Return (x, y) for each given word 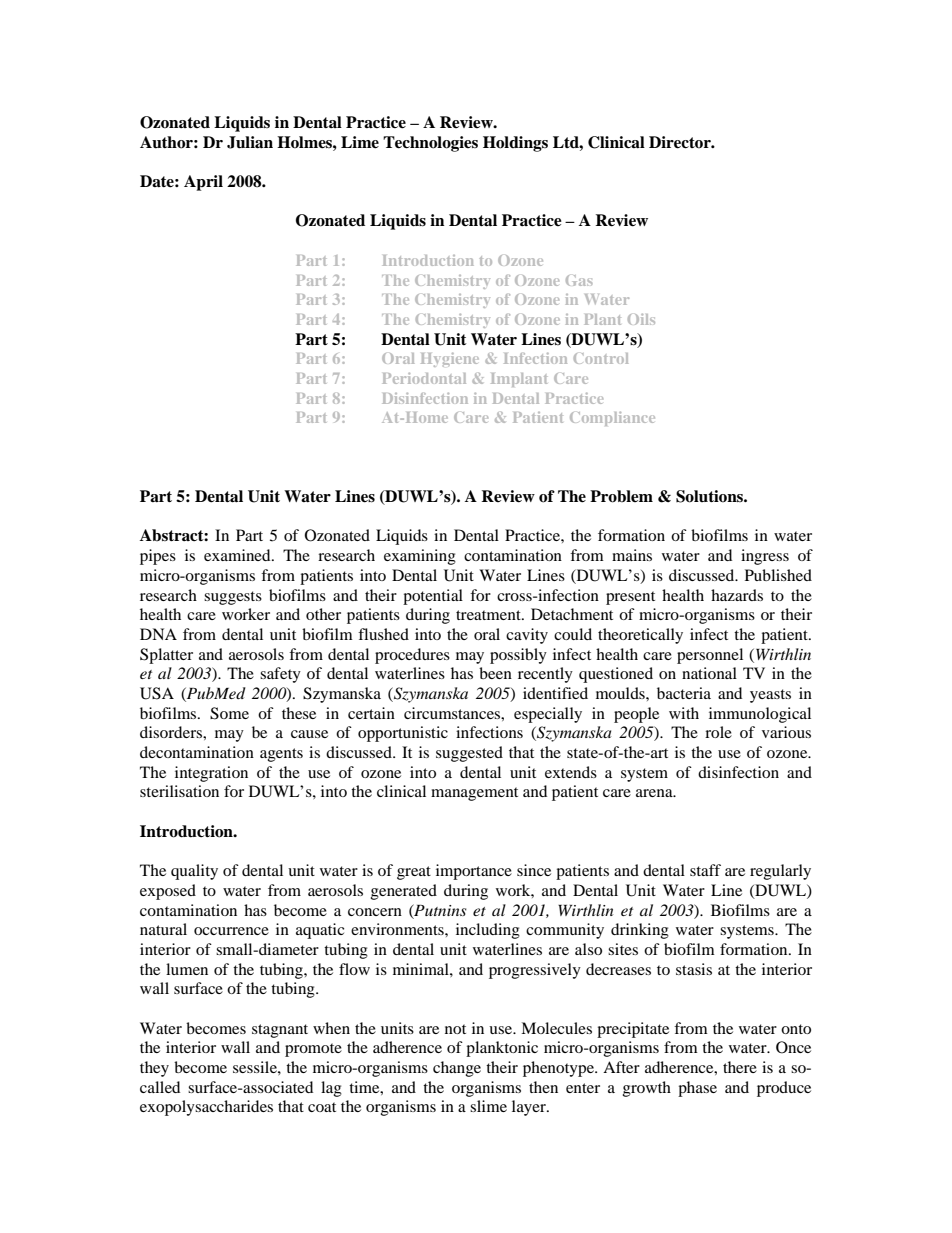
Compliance (612, 419)
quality (194, 872)
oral (487, 634)
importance (474, 872)
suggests (233, 598)
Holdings (515, 144)
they (154, 1069)
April (203, 183)
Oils (641, 319)
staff (705, 870)
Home (425, 417)
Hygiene (450, 360)
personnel (710, 656)
